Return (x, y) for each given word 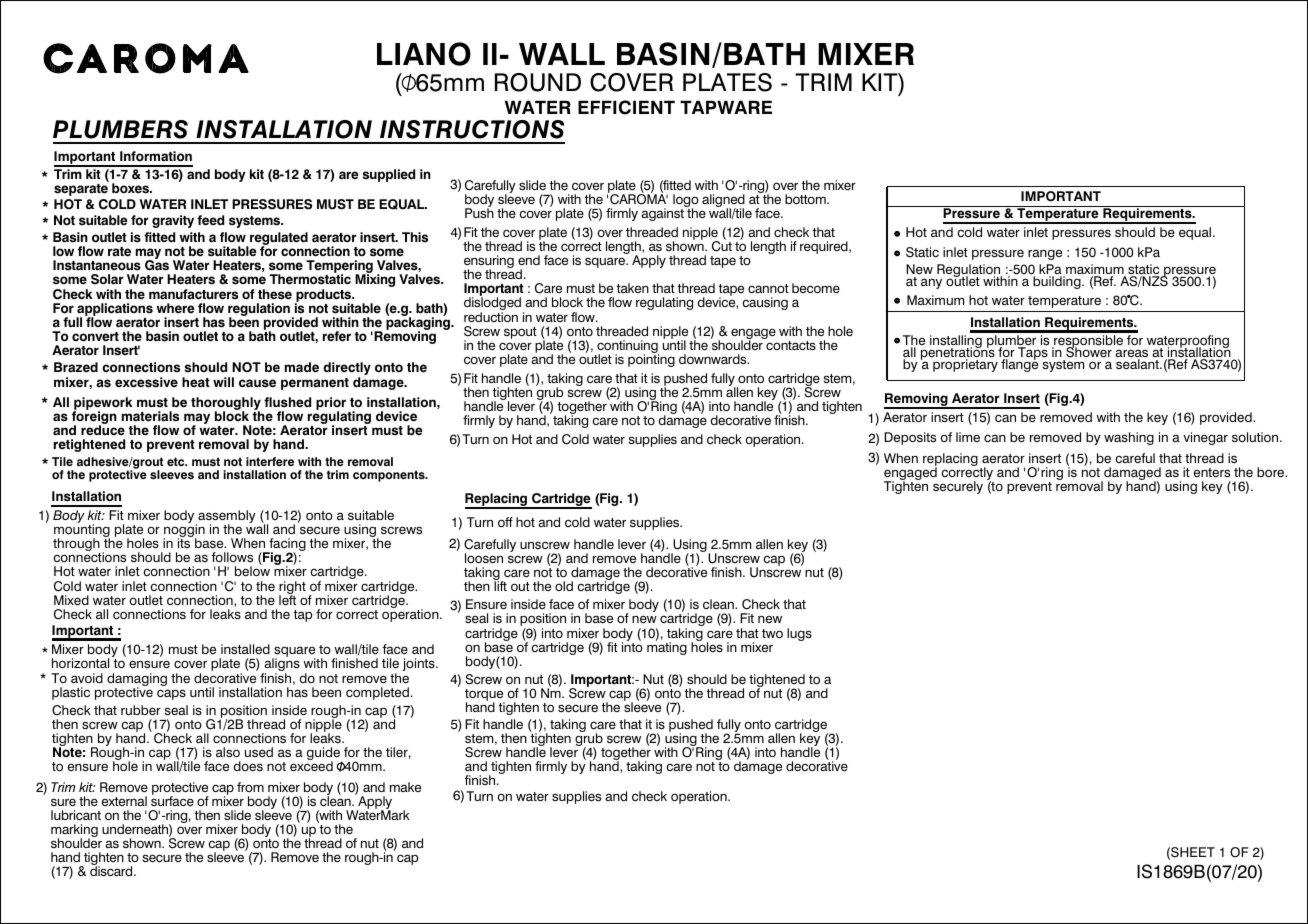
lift (500, 585)
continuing (627, 348)
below (252, 571)
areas (1131, 354)
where (175, 308)
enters (1212, 472)
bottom (806, 199)
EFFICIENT (626, 107)
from (250, 787)
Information (156, 156)
